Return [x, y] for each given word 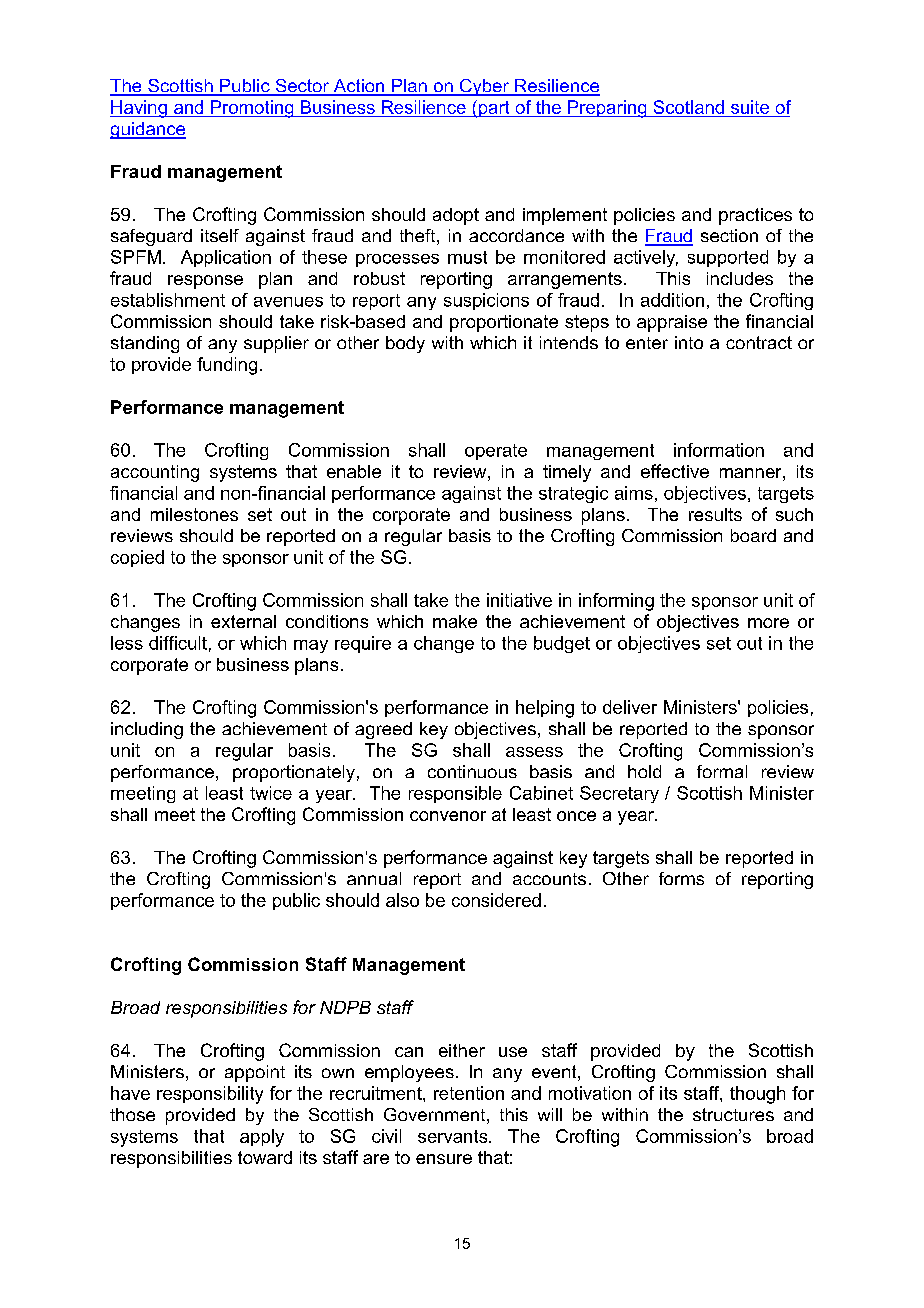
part [494, 109]
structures [733, 1114]
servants [454, 1136]
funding [227, 366]
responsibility [210, 1095]
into [689, 342]
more [768, 623]
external [243, 621]
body [405, 344]
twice [271, 793]
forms [681, 878]
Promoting [252, 109]
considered [496, 900]
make [455, 621]
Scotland [689, 107]
